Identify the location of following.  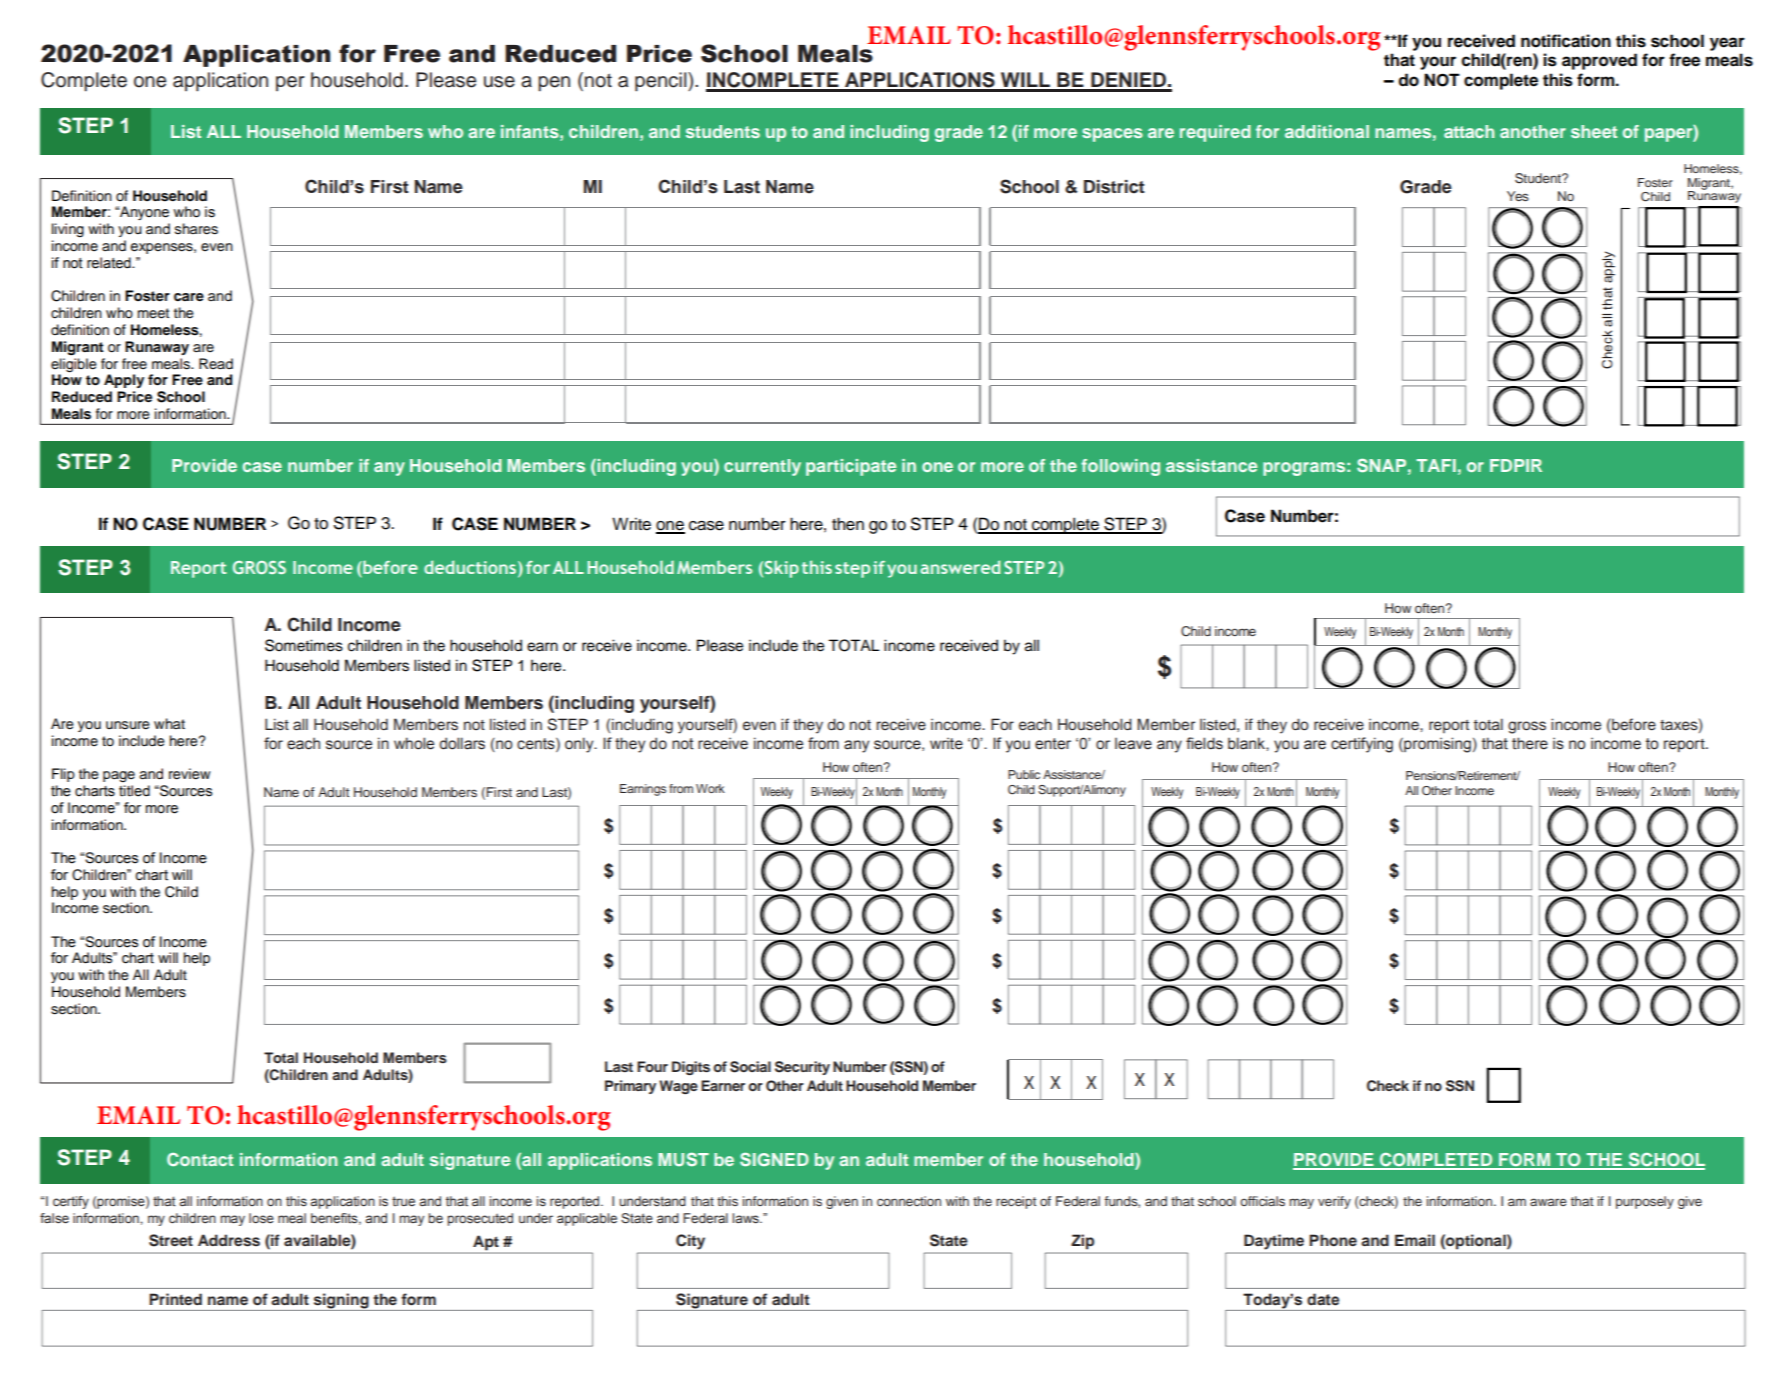
(1120, 467).
